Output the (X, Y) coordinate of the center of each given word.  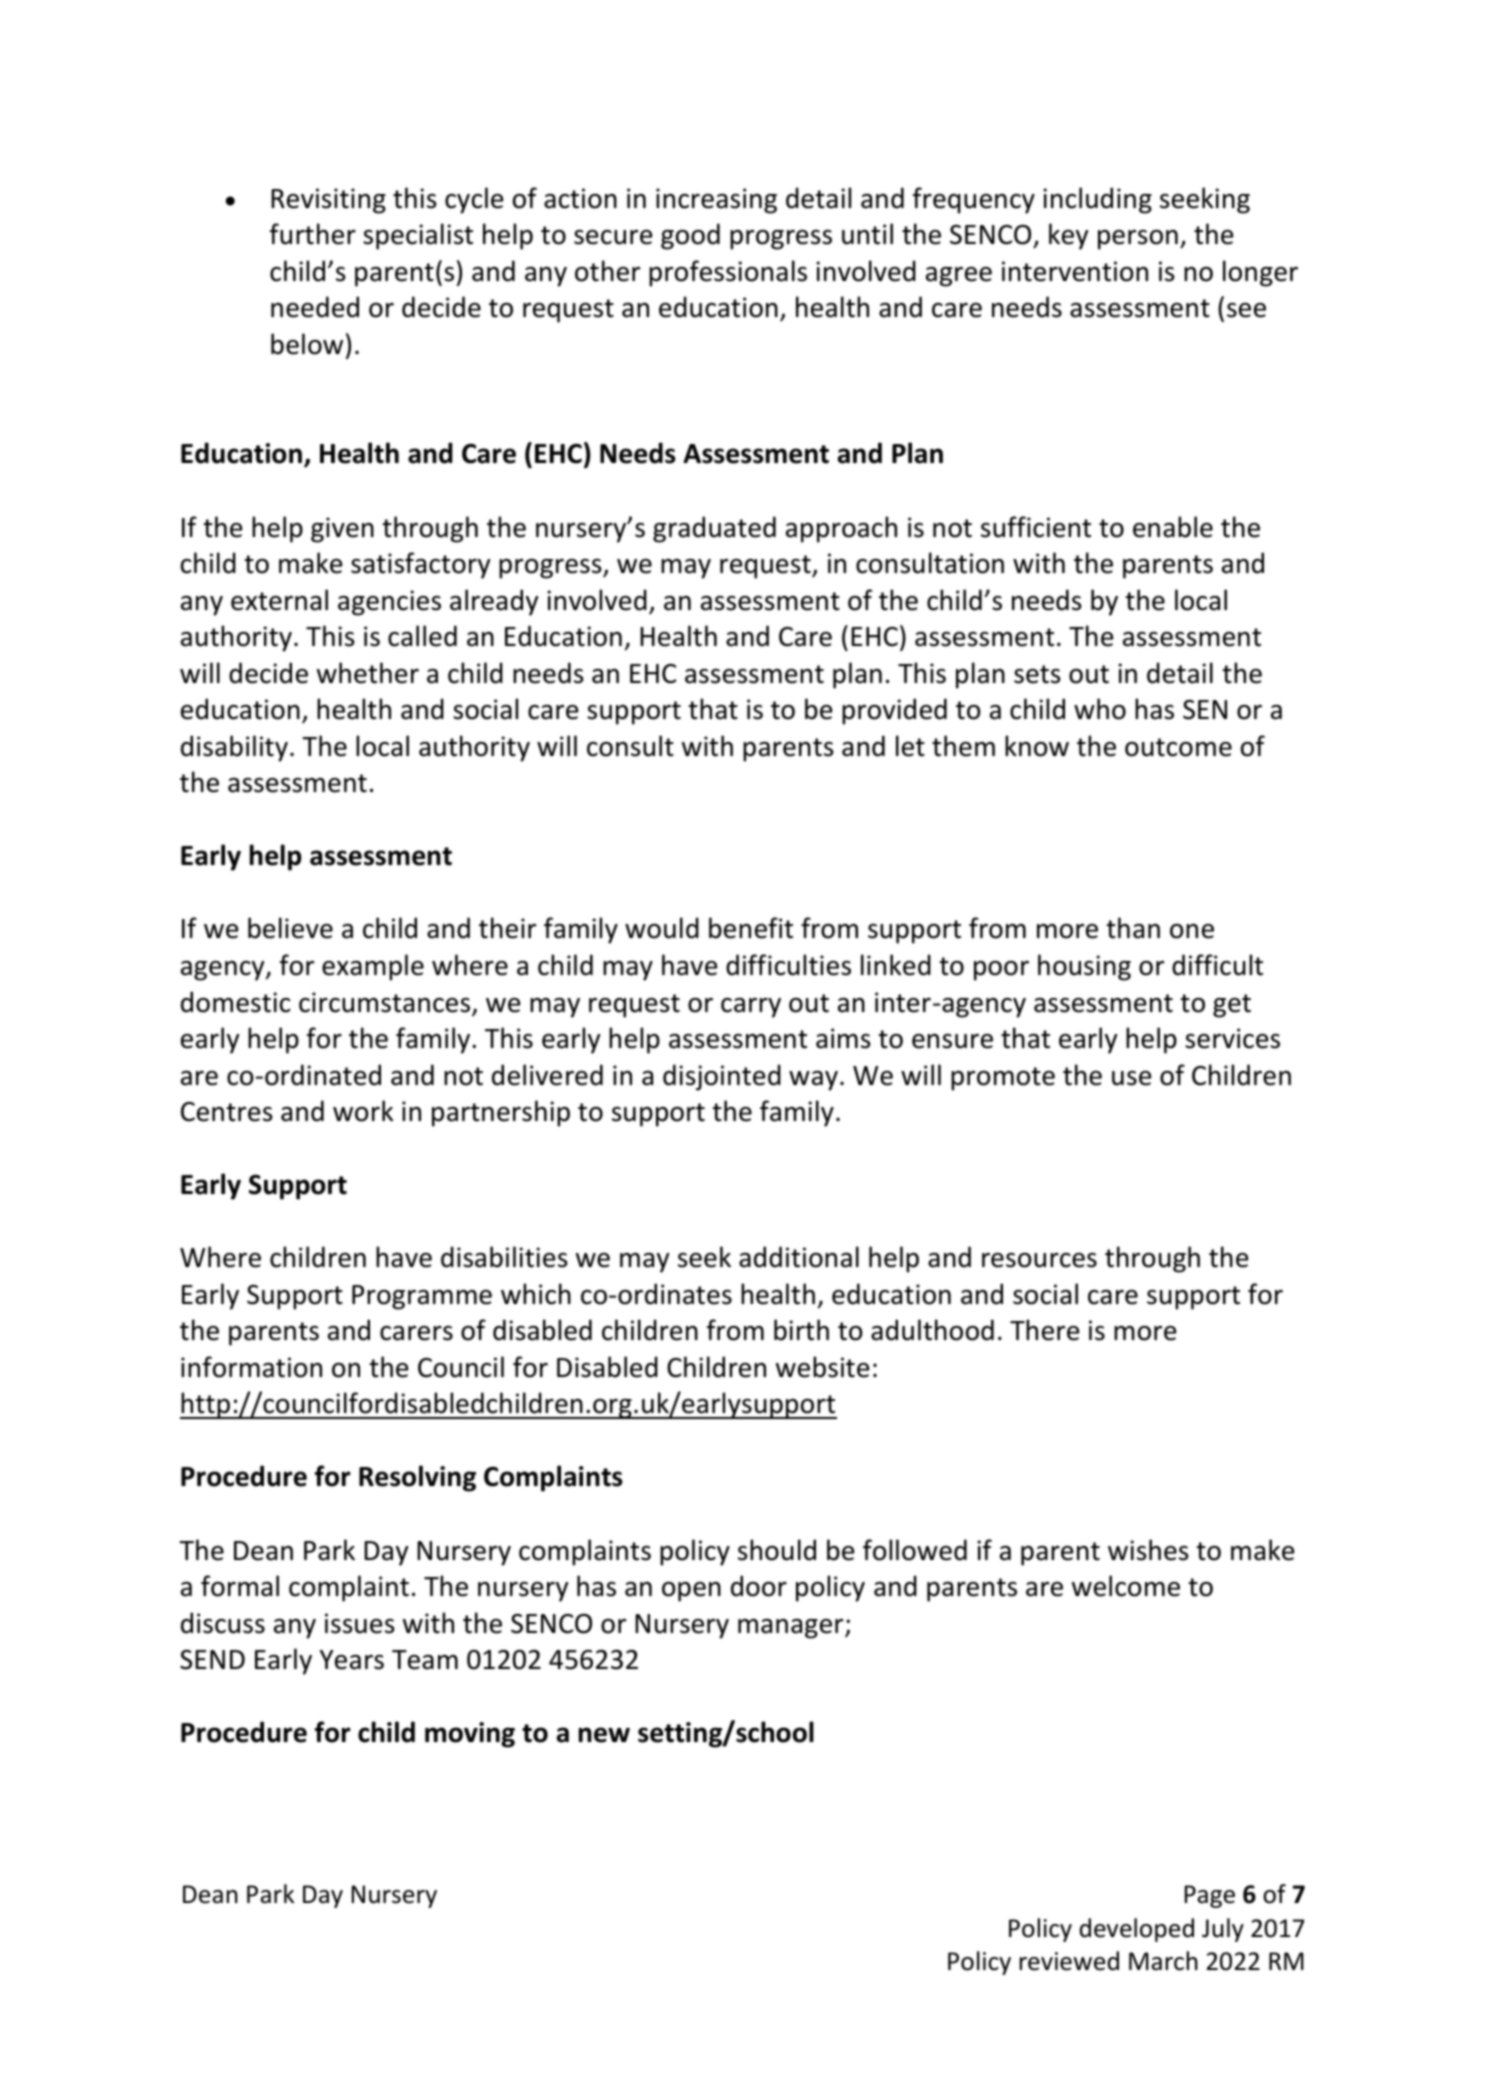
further (313, 234)
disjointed (722, 1077)
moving (470, 1735)
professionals (728, 273)
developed (1137, 1930)
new (604, 1735)
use (1131, 1078)
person (1138, 240)
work (363, 1111)
